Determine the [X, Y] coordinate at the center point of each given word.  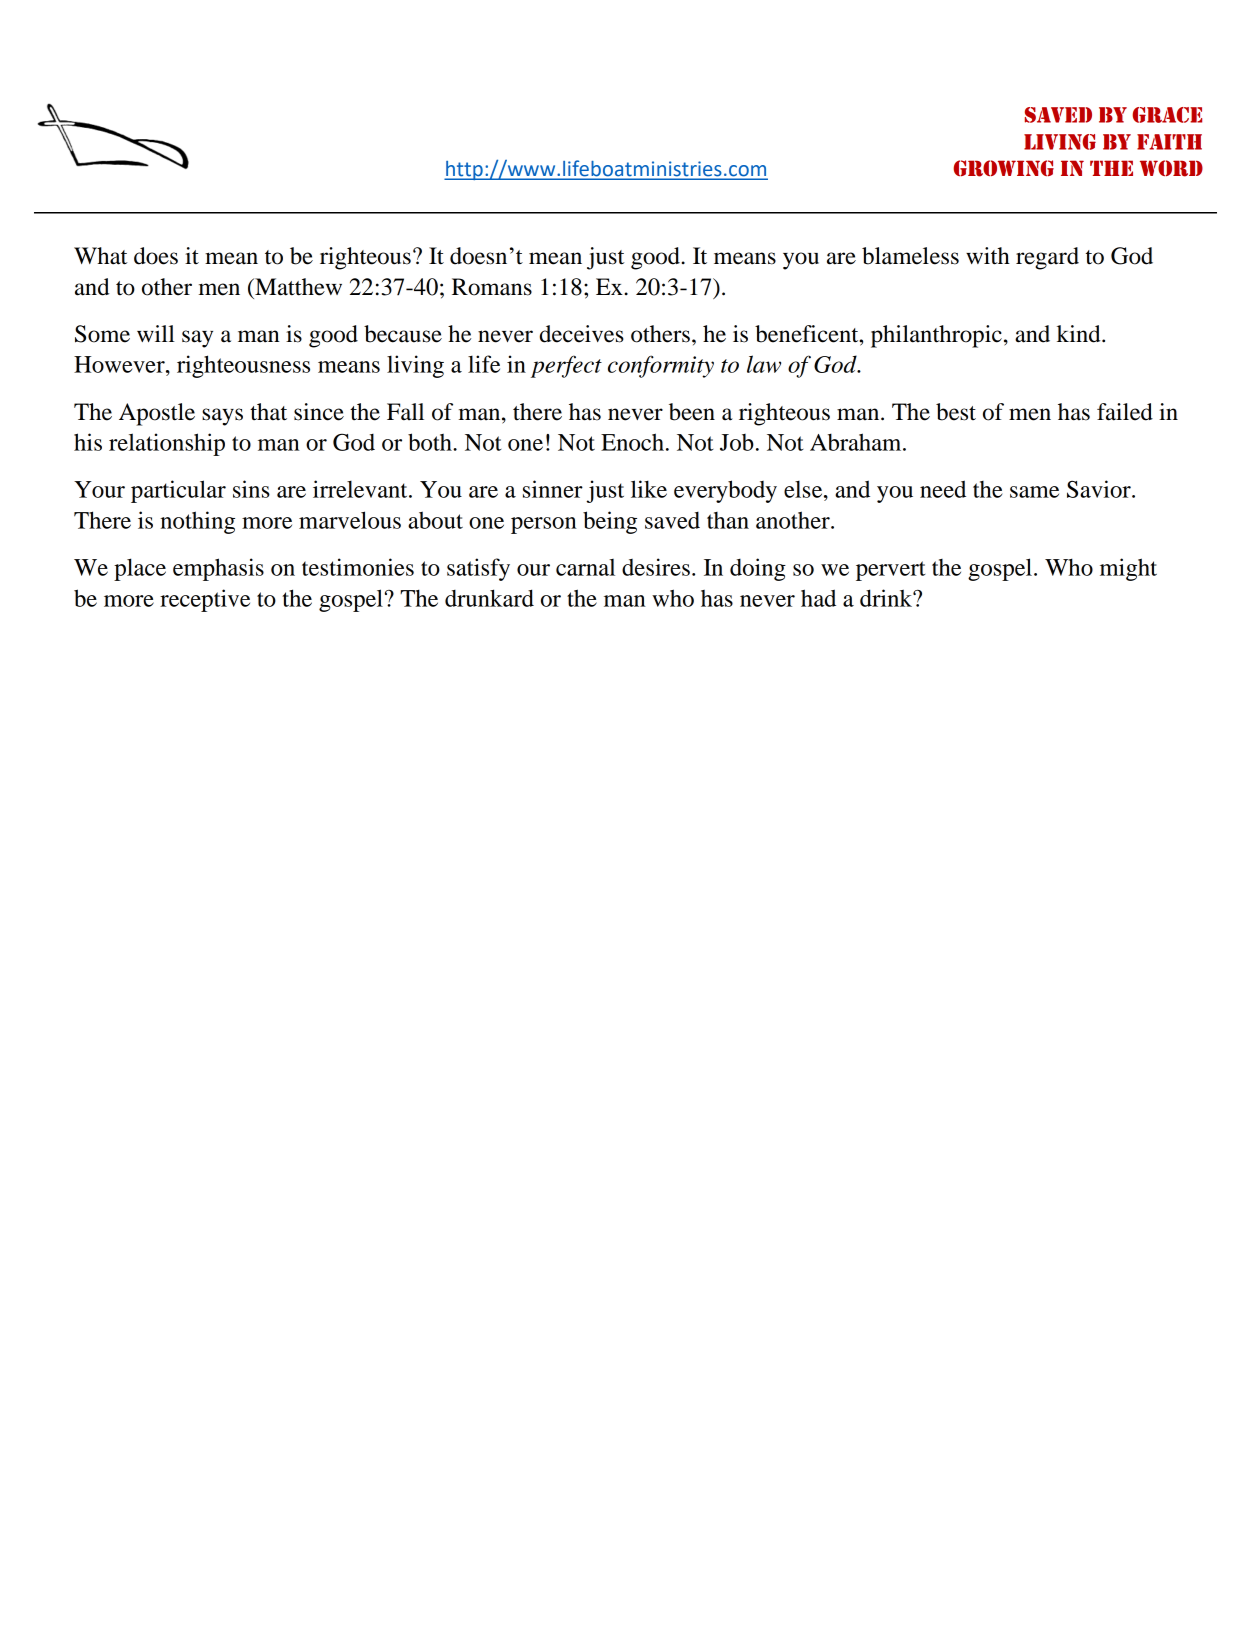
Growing [1003, 168]
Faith [1169, 142]
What [101, 256]
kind [1080, 334]
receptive [205, 600]
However [120, 364]
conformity [661, 366]
